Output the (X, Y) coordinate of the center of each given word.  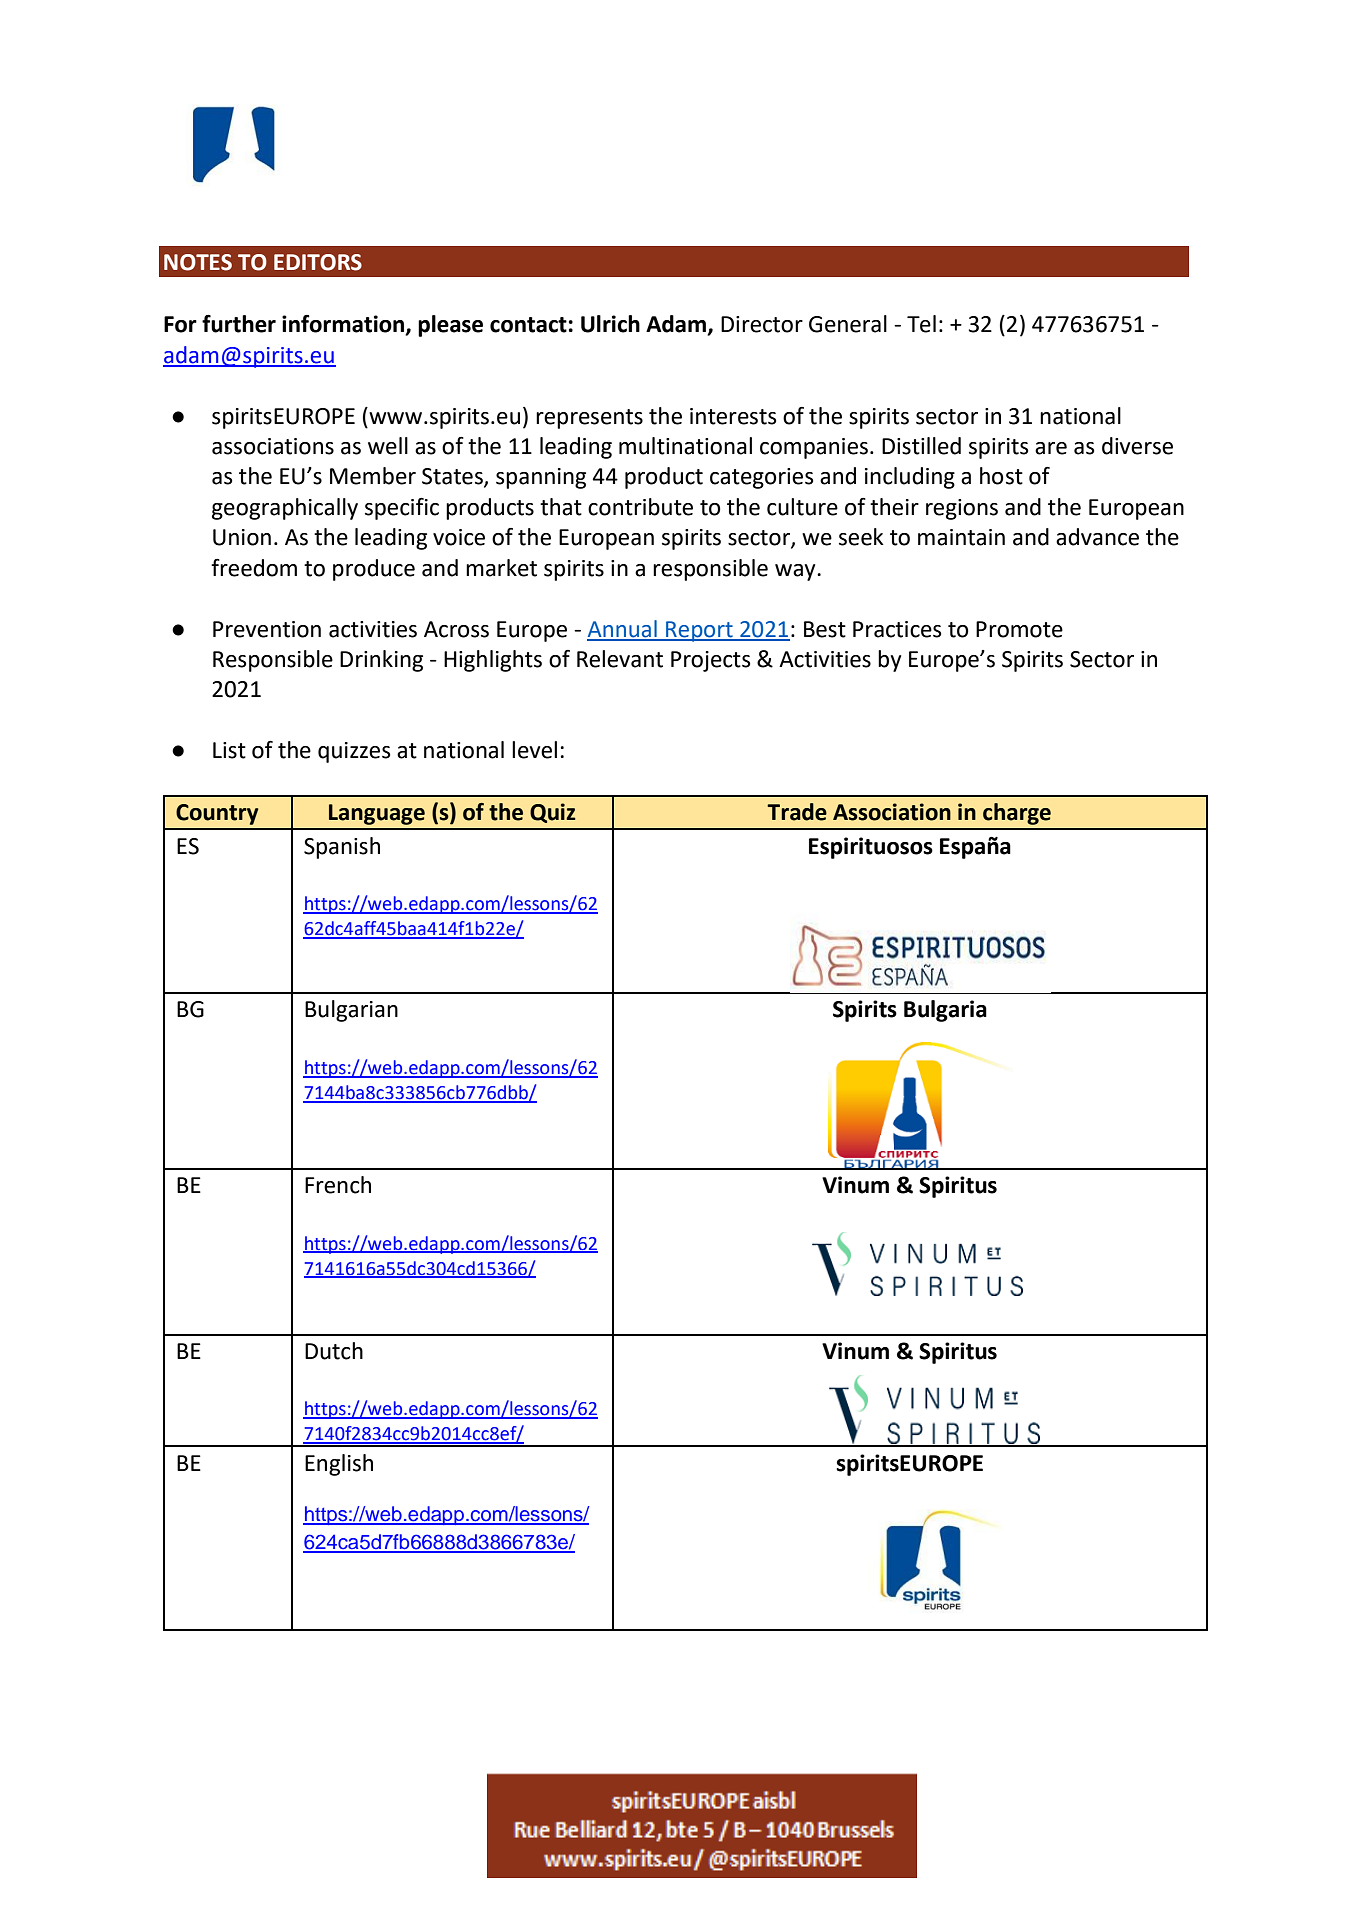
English (339, 1465)
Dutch (334, 1351)
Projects (711, 661)
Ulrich (610, 324)
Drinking (381, 661)
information (344, 325)
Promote (1019, 629)
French (338, 1185)
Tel (921, 324)
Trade (797, 812)
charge (1017, 814)
